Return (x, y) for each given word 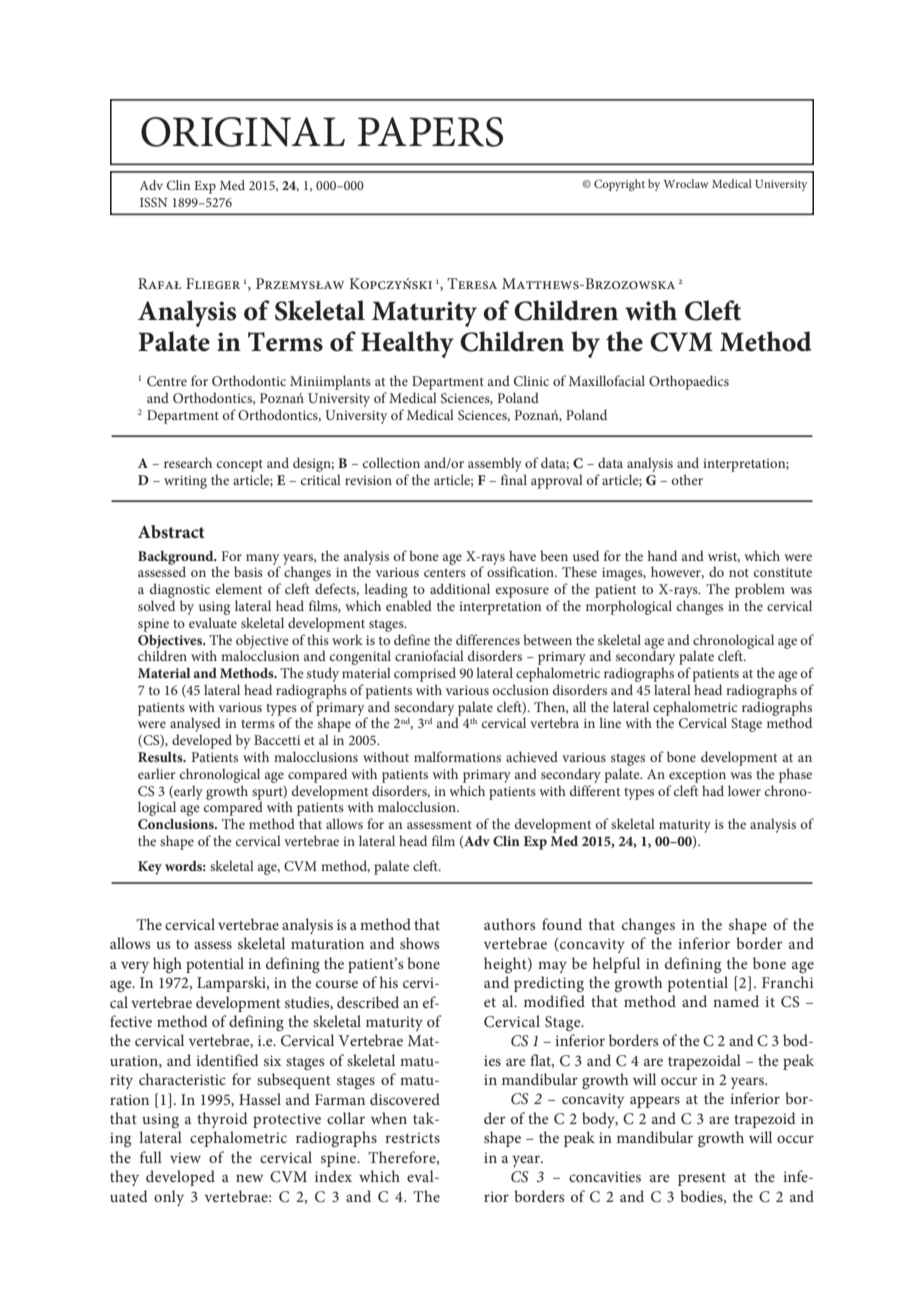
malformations (457, 756)
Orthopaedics (689, 382)
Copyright (619, 185)
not (739, 573)
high (167, 965)
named (736, 1001)
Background (177, 559)
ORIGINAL (243, 132)
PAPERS (430, 132)
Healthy (407, 344)
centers (445, 573)
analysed (195, 726)
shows (419, 943)
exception (697, 776)
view (185, 1157)
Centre (167, 381)
